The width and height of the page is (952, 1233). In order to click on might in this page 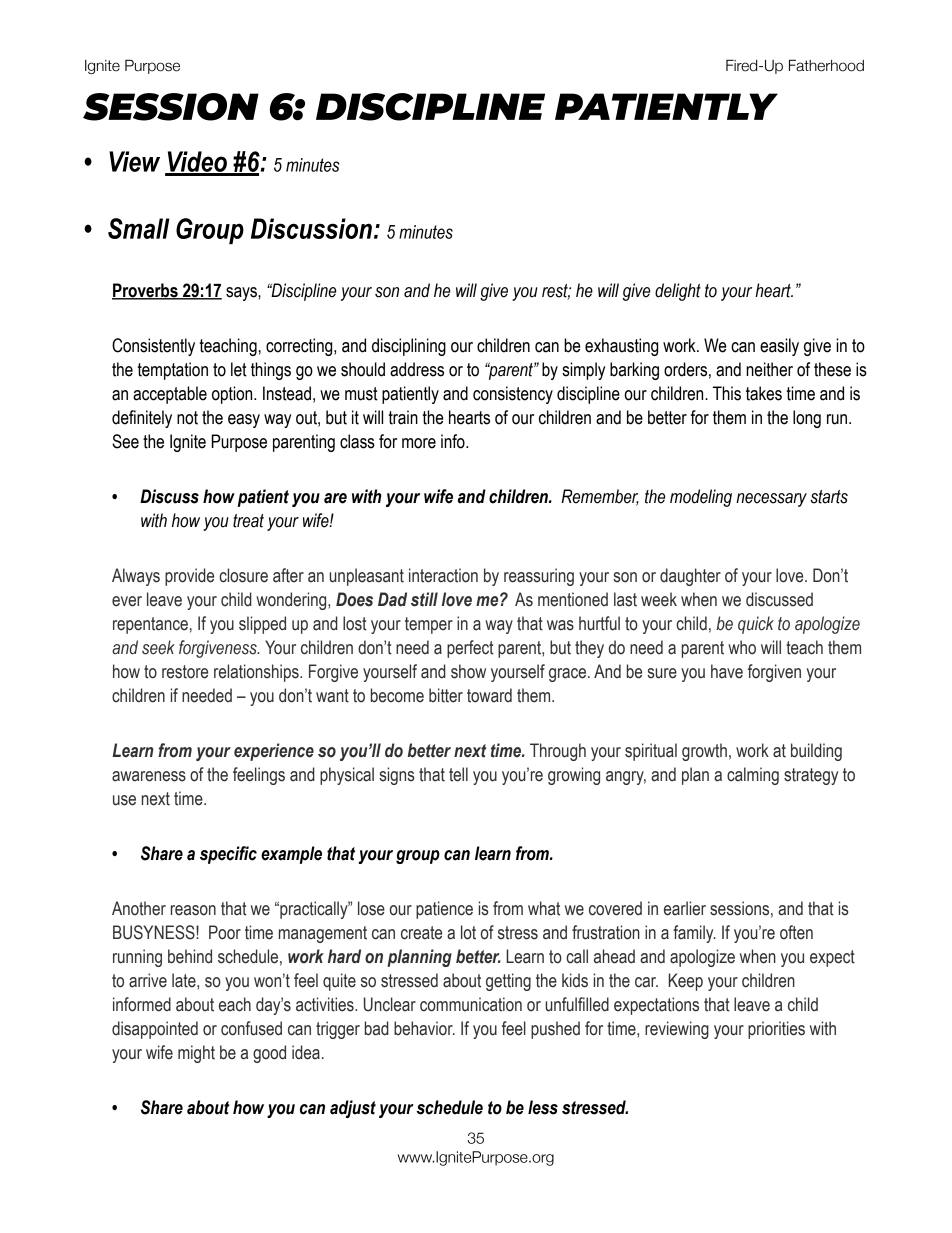, I will do `click(196, 1054)`.
